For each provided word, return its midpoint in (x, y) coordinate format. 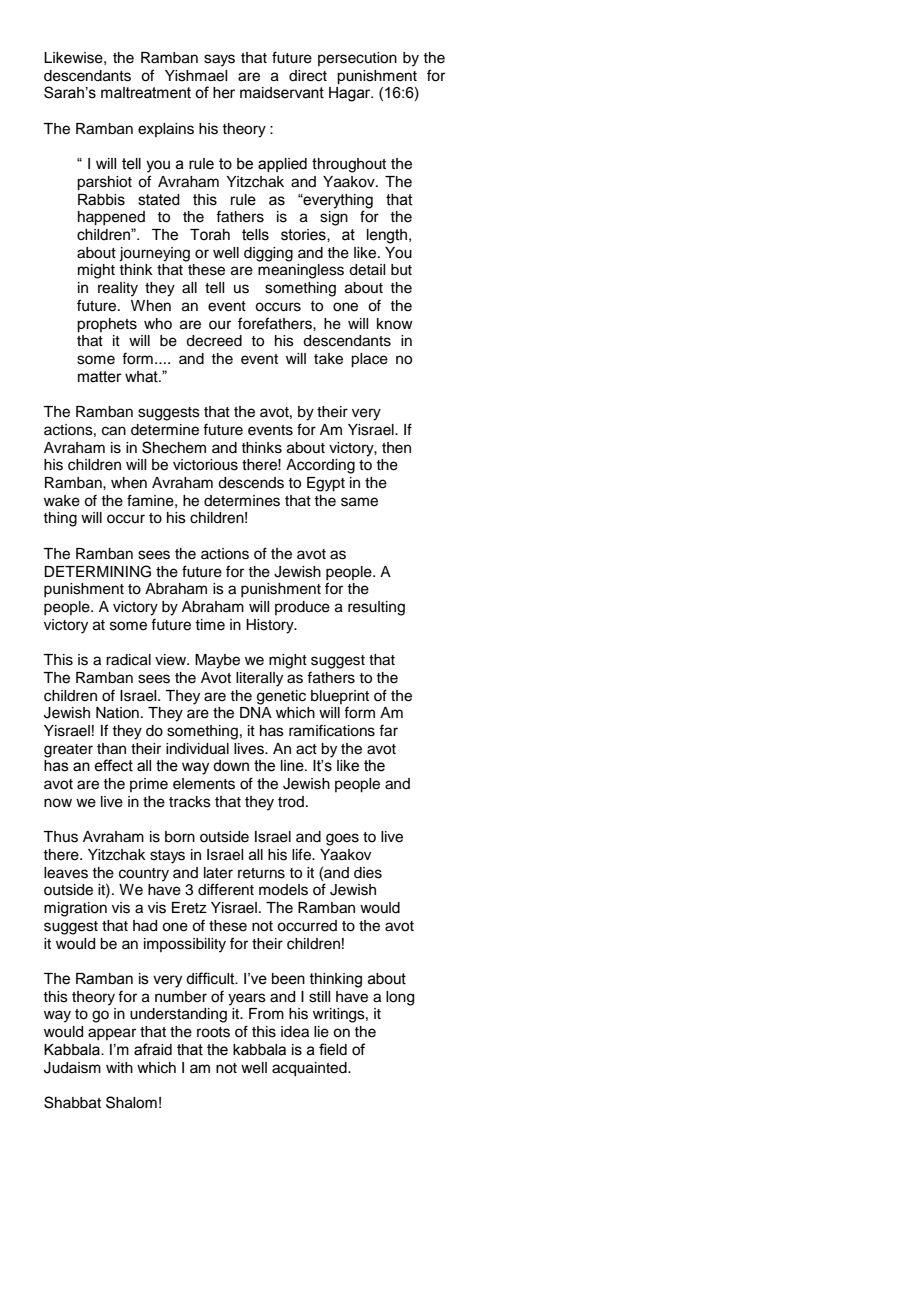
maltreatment (146, 93)
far (388, 730)
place (369, 360)
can (114, 431)
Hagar (351, 94)
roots (213, 1032)
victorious (205, 465)
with (119, 1067)
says (219, 60)
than (111, 749)
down (231, 766)
